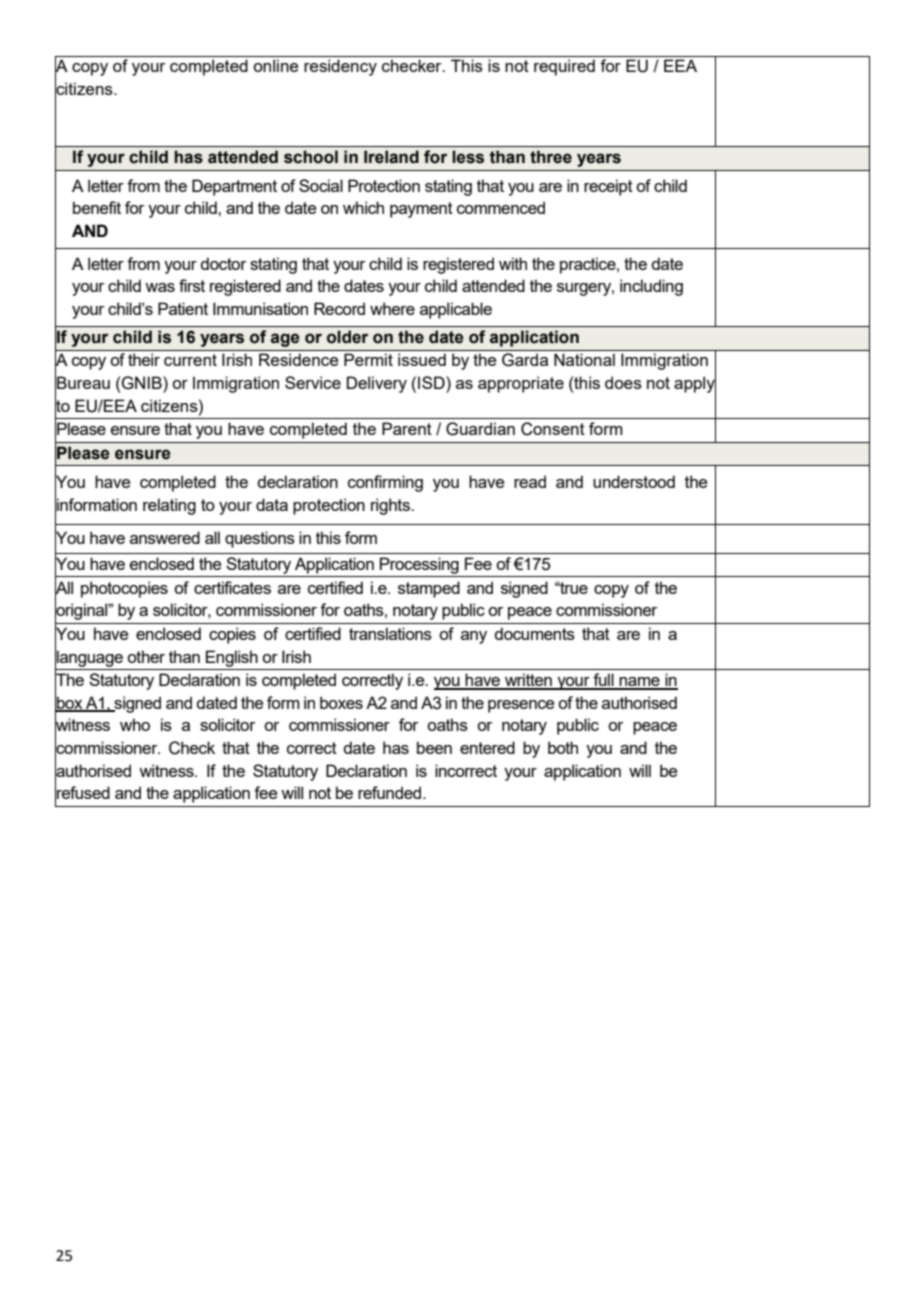  Describe the element at coordinates (135, 724) in the screenshot. I see `who` at that location.
